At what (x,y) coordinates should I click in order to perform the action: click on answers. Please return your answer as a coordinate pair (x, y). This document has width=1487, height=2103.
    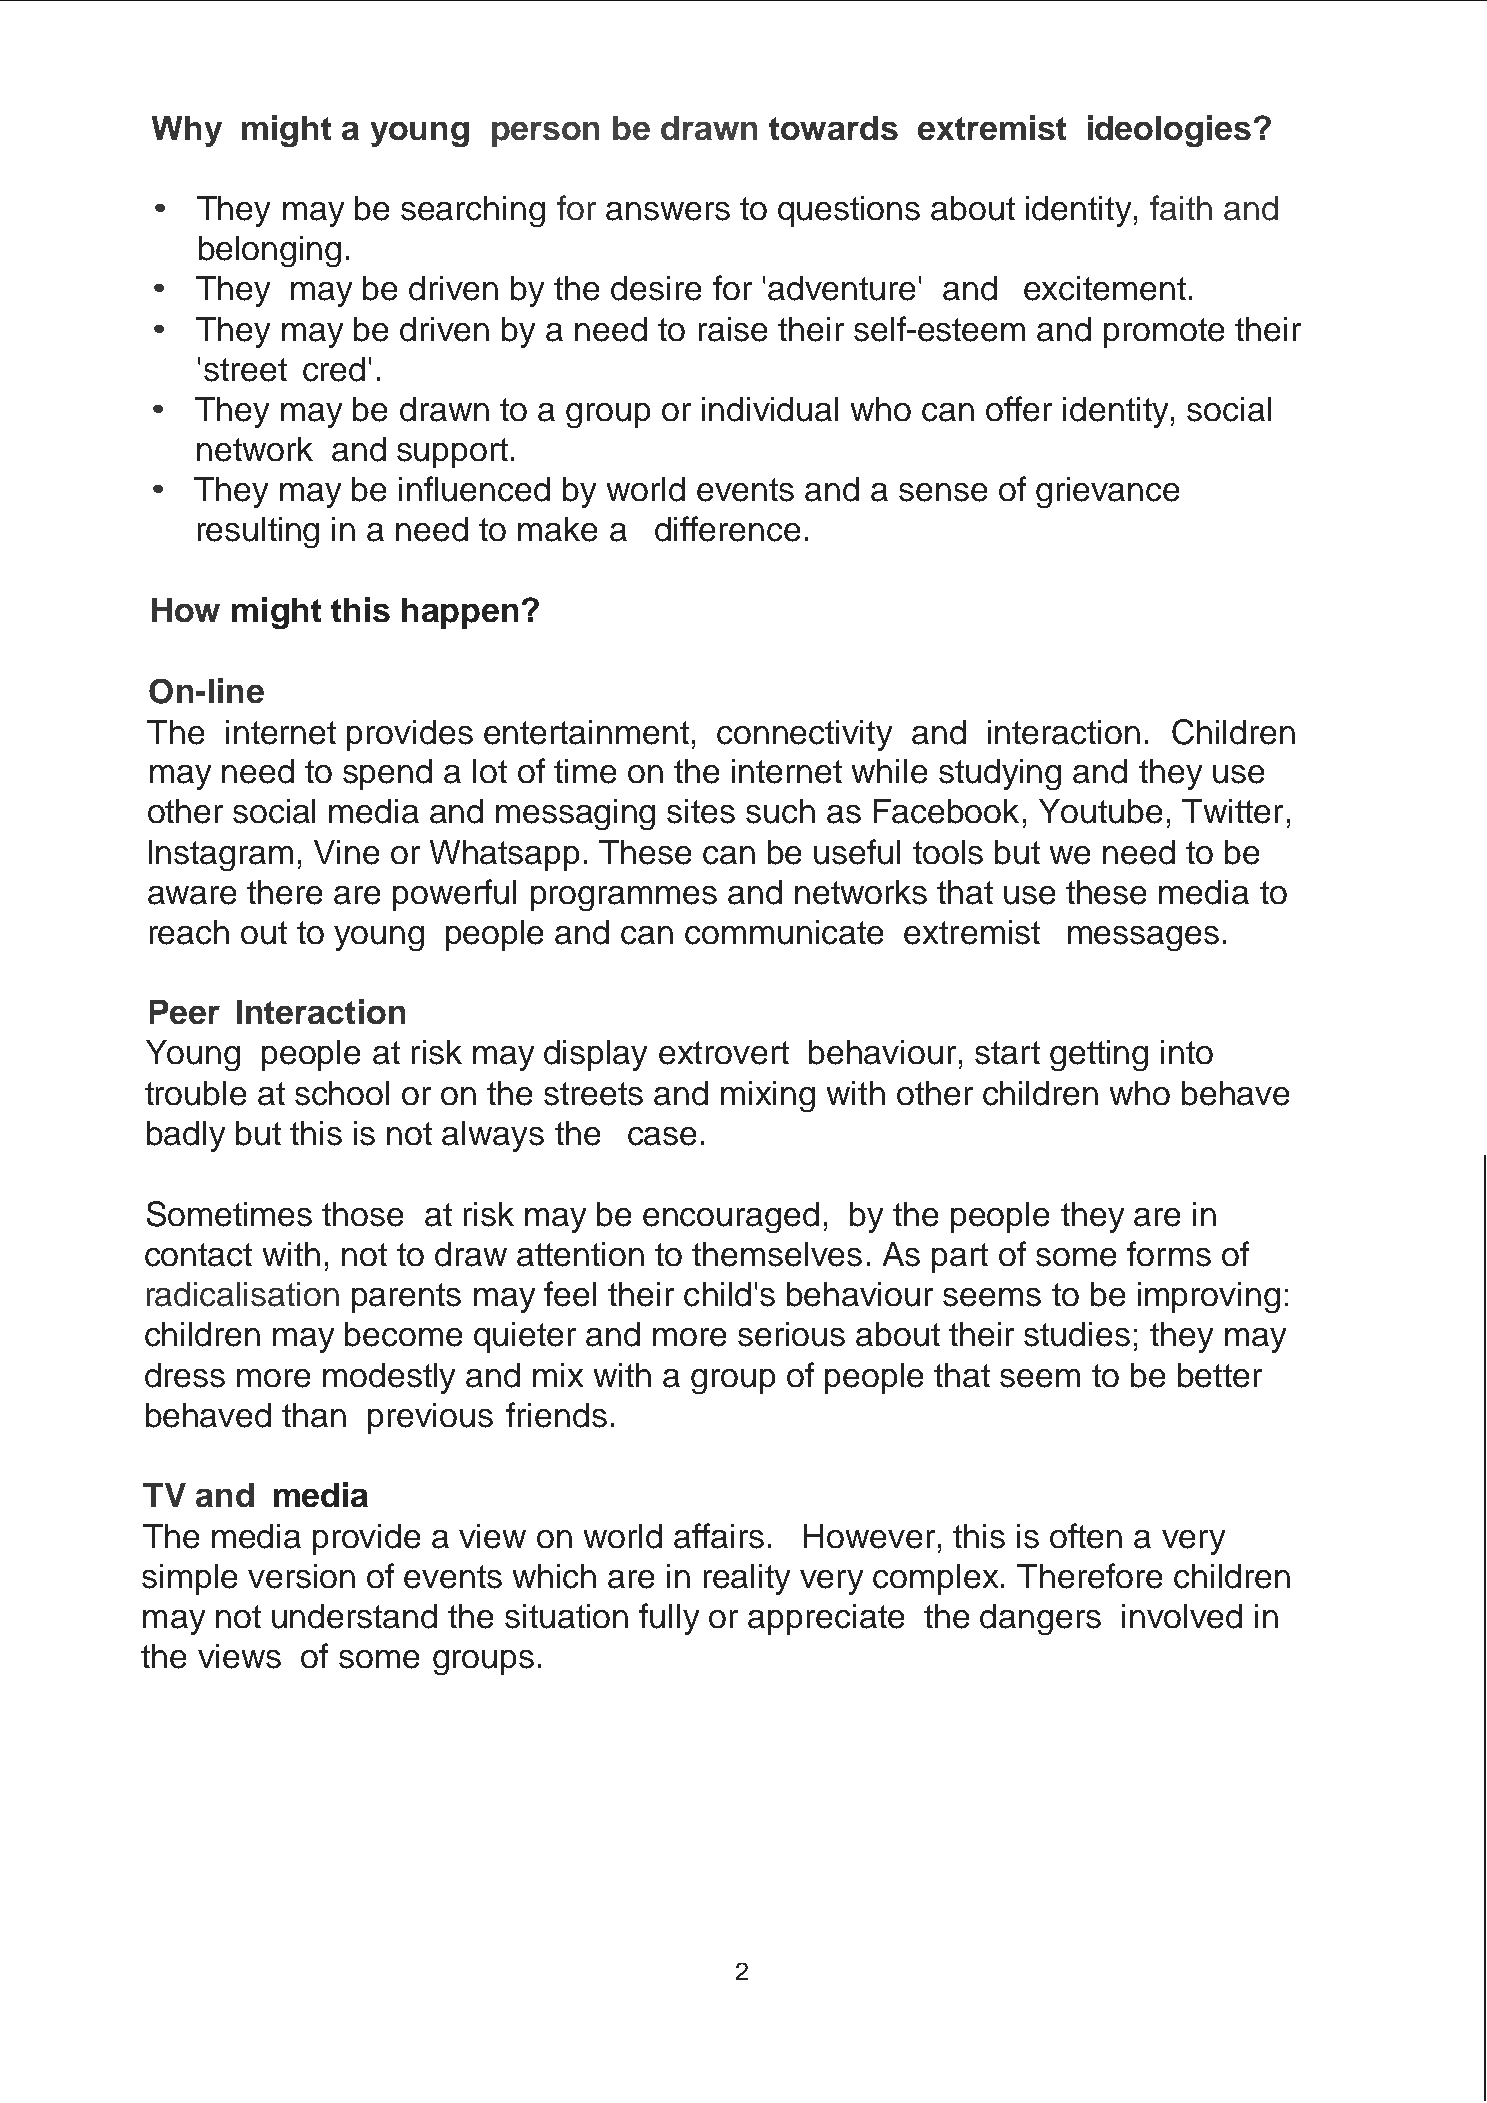
    Looking at the image, I should click on (668, 211).
